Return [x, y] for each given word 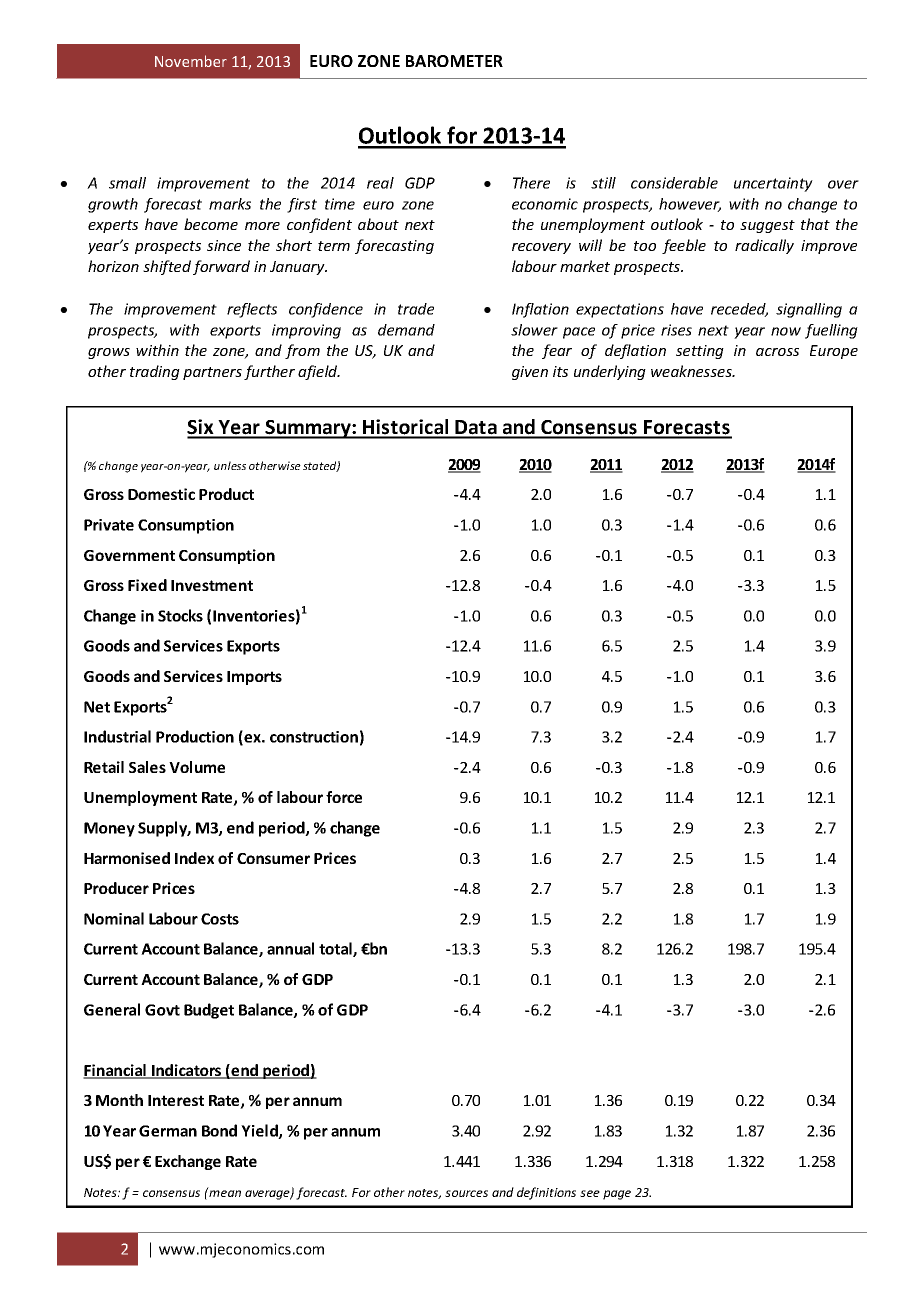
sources [466, 1193]
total [336, 949]
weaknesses [692, 371]
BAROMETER [454, 61]
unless [230, 465]
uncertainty [773, 184]
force [344, 797]
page [617, 1195]
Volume [197, 767]
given [530, 373]
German [168, 1131]
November [191, 61]
